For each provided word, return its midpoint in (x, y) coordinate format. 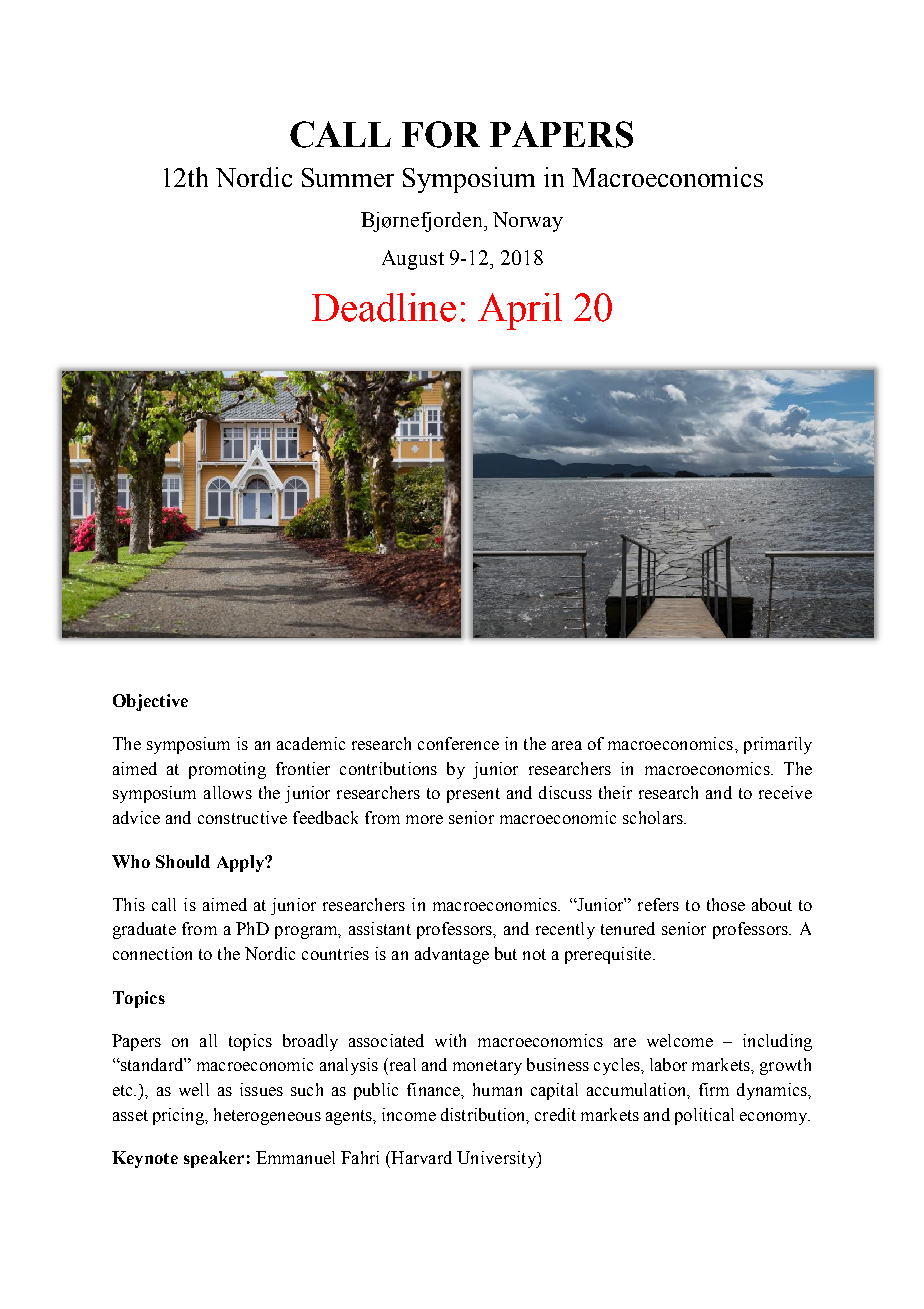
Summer (348, 177)
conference (458, 743)
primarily (778, 745)
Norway (528, 222)
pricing (180, 1116)
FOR (441, 134)
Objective (150, 702)
